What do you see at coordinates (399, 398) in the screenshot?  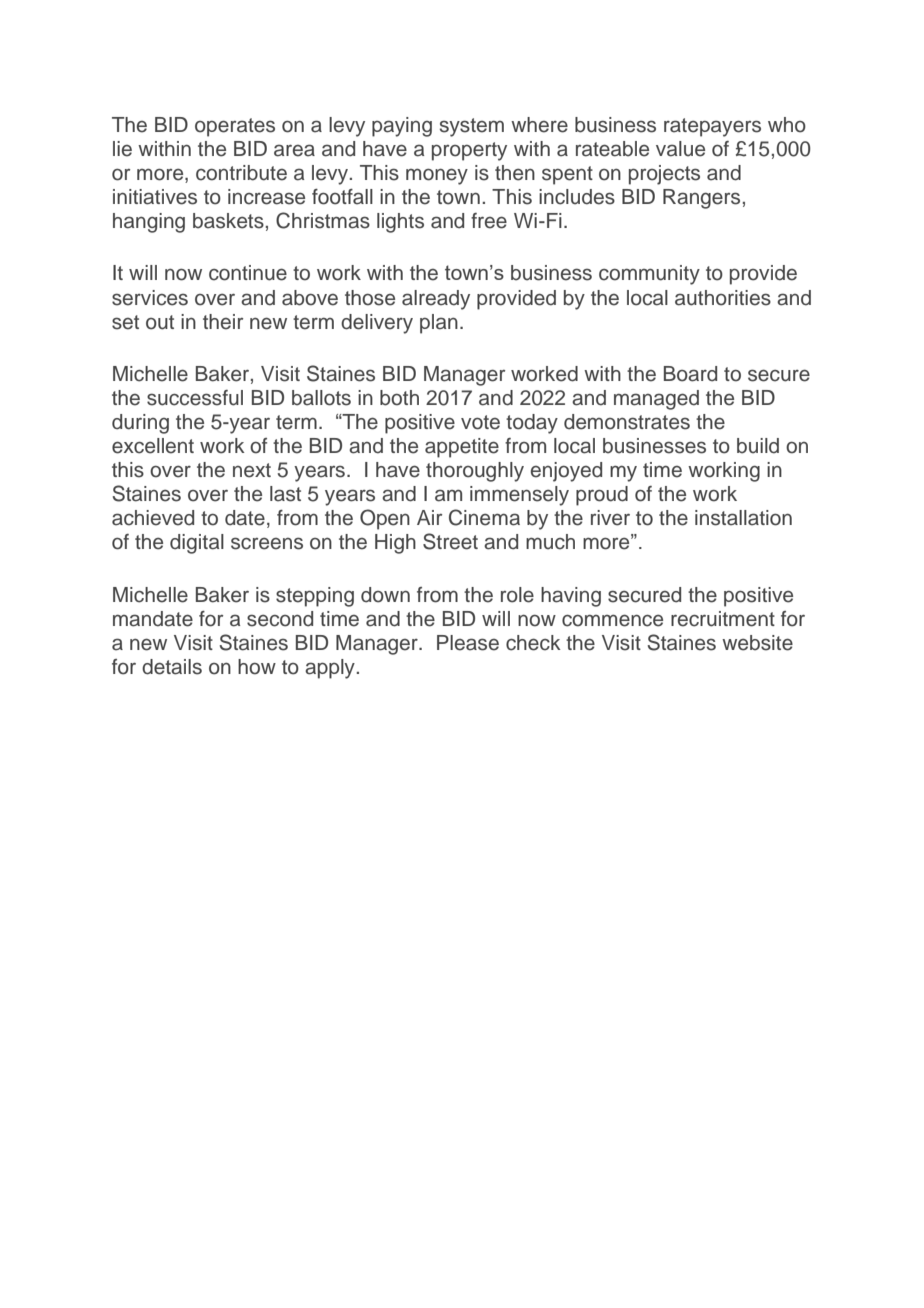 I see `both` at bounding box center [399, 398].
